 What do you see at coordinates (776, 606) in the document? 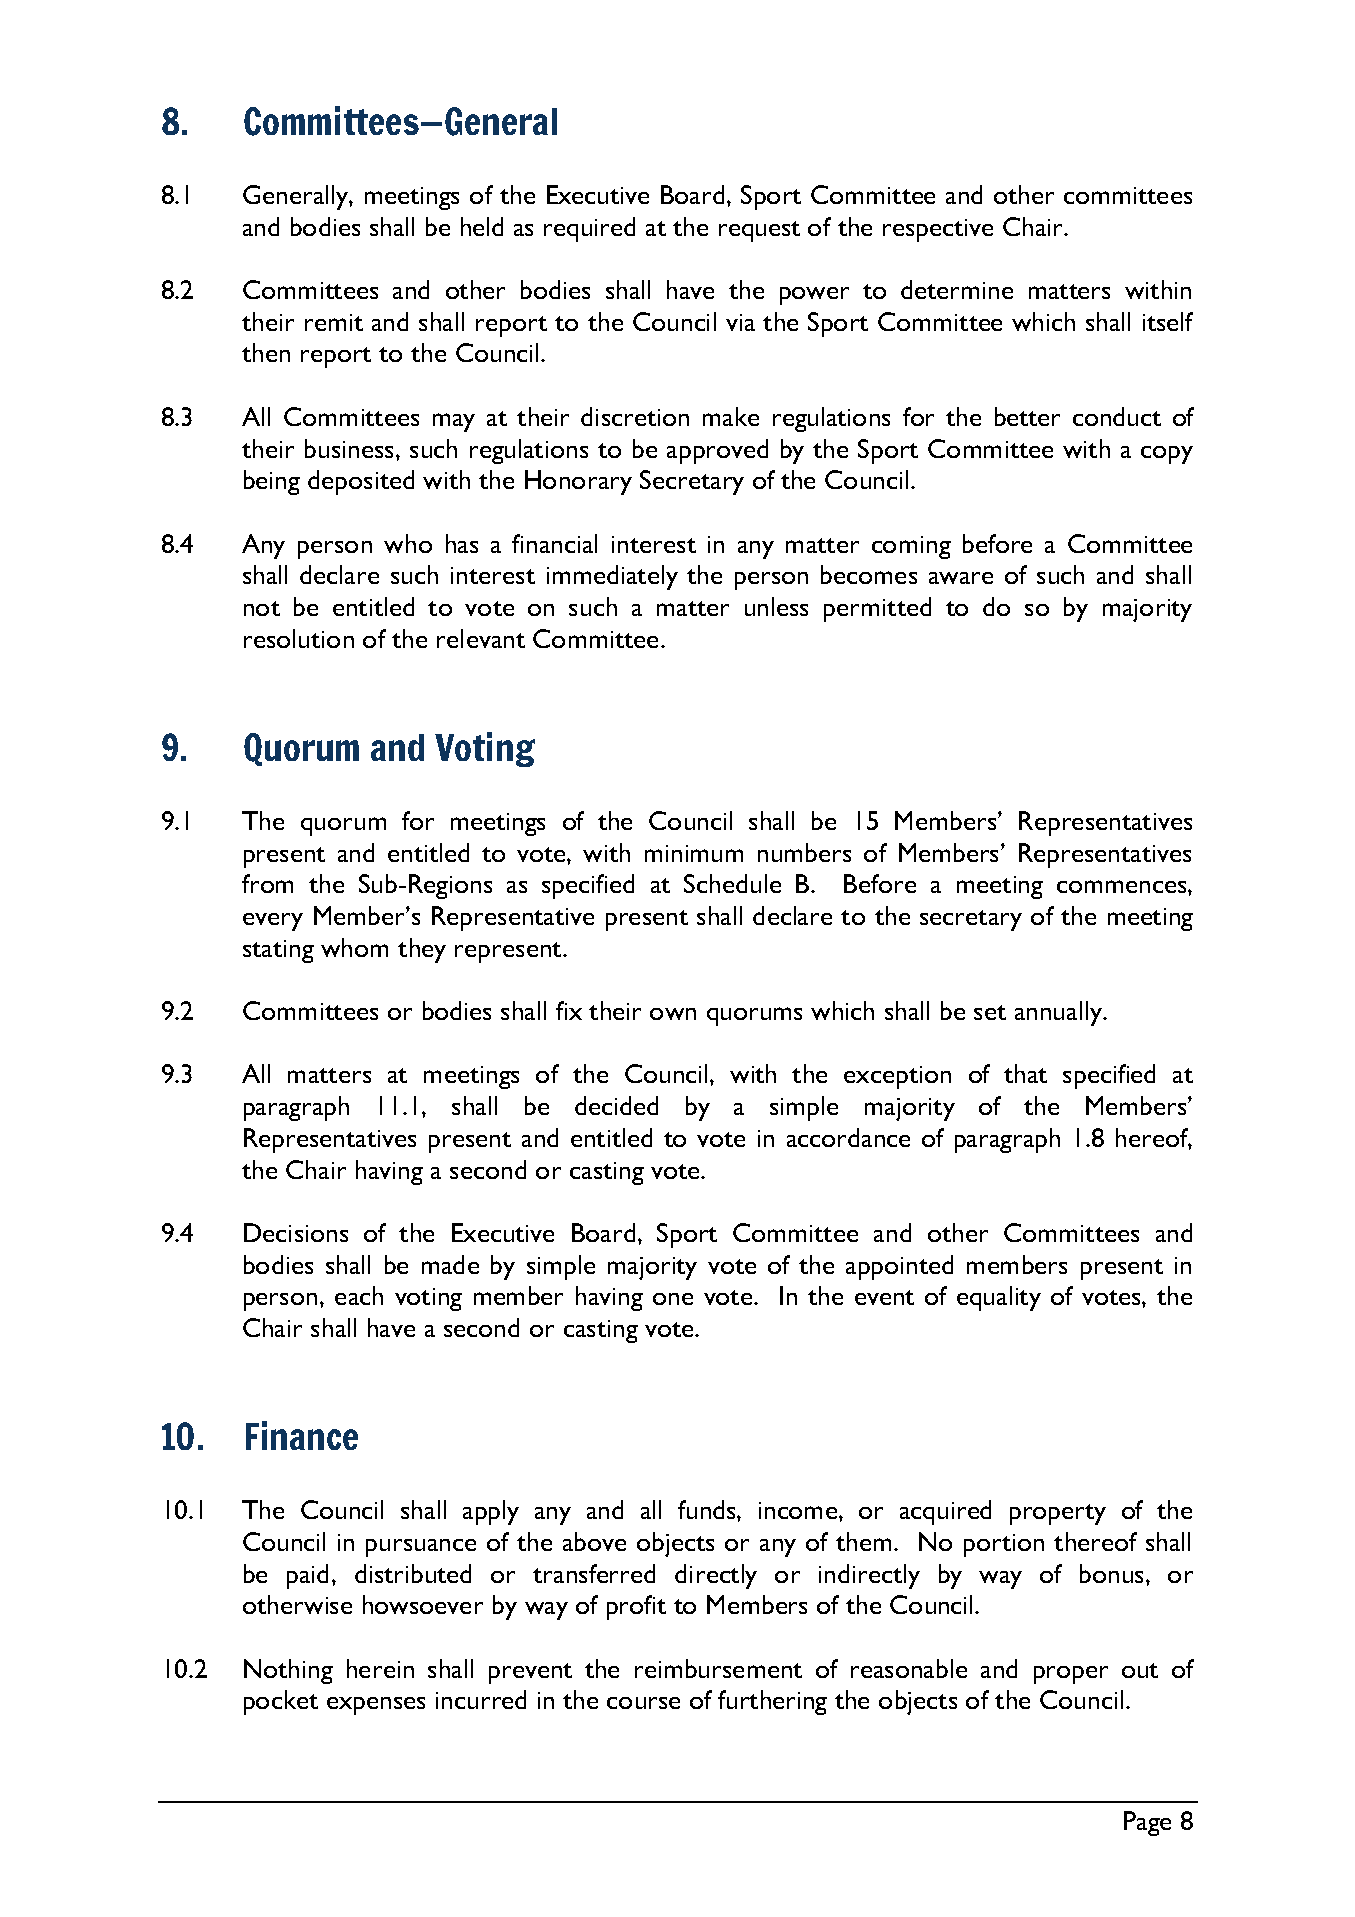
I see `unless` at bounding box center [776, 606].
